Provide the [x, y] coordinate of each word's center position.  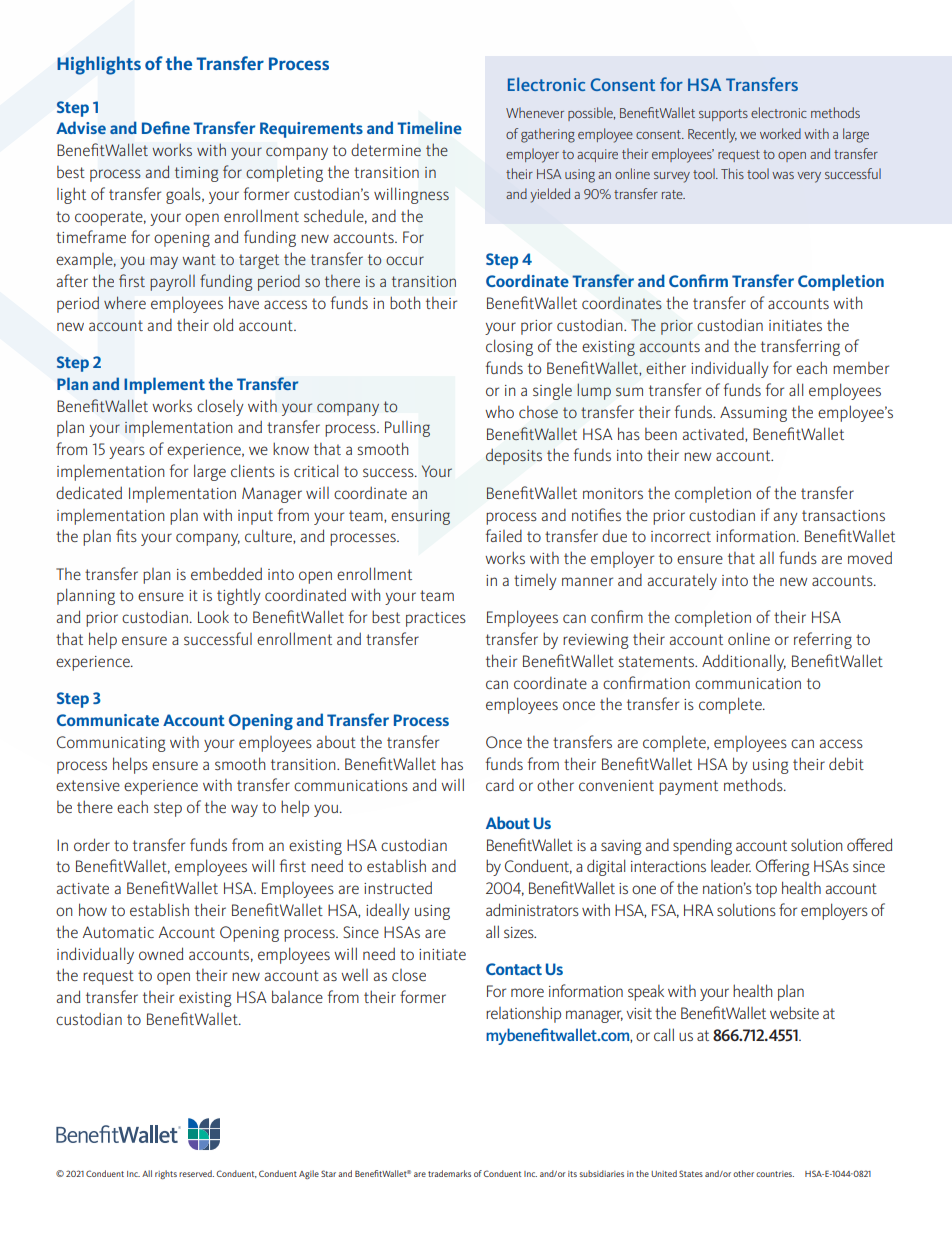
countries [775, 1174]
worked [780, 133]
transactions [843, 515]
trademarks [449, 1173]
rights [166, 1174]
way [244, 810]
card [500, 785]
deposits [514, 457]
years [127, 452]
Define [166, 127]
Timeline [429, 127]
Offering [783, 867]
